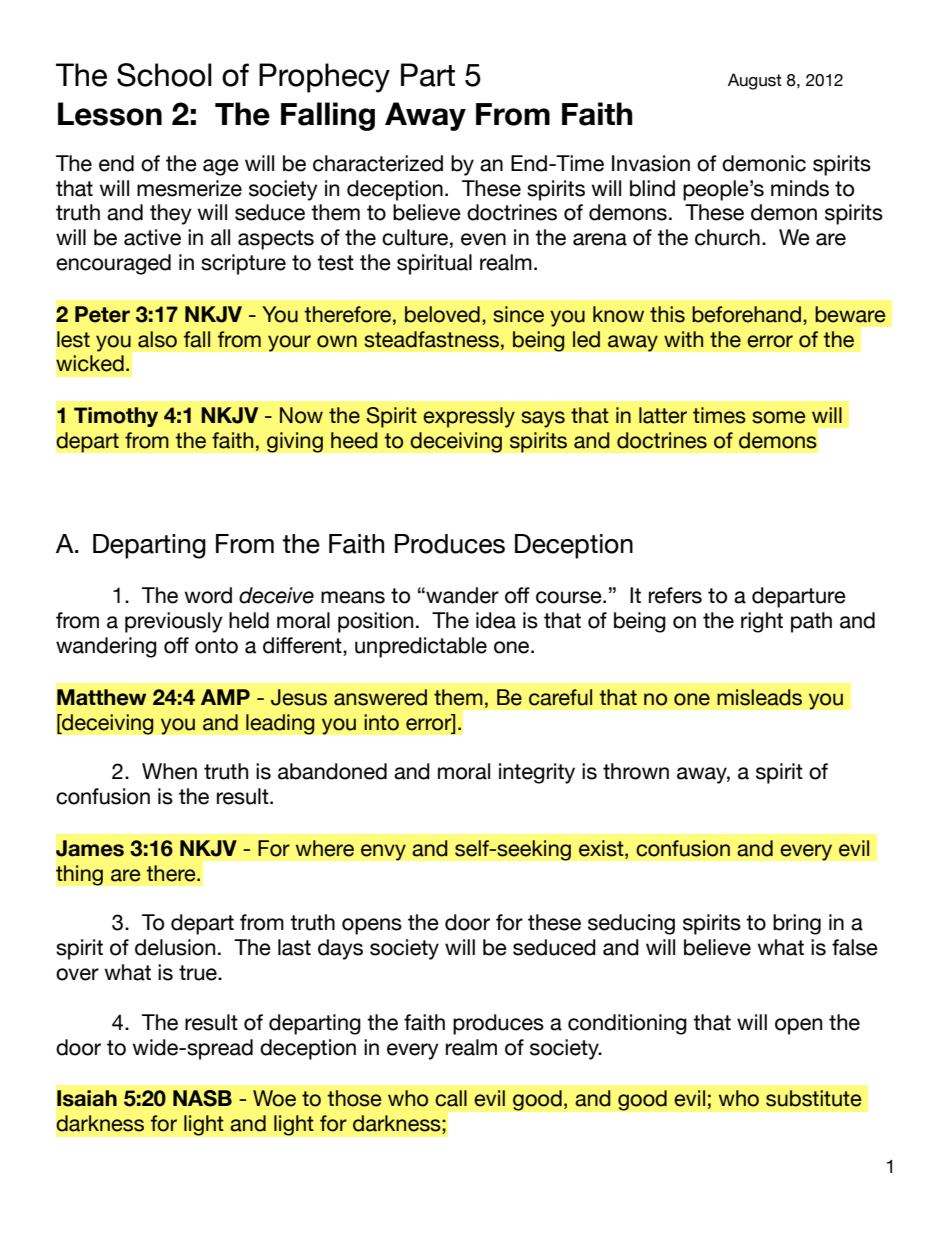  I want to click on substitute, so click(814, 1098).
